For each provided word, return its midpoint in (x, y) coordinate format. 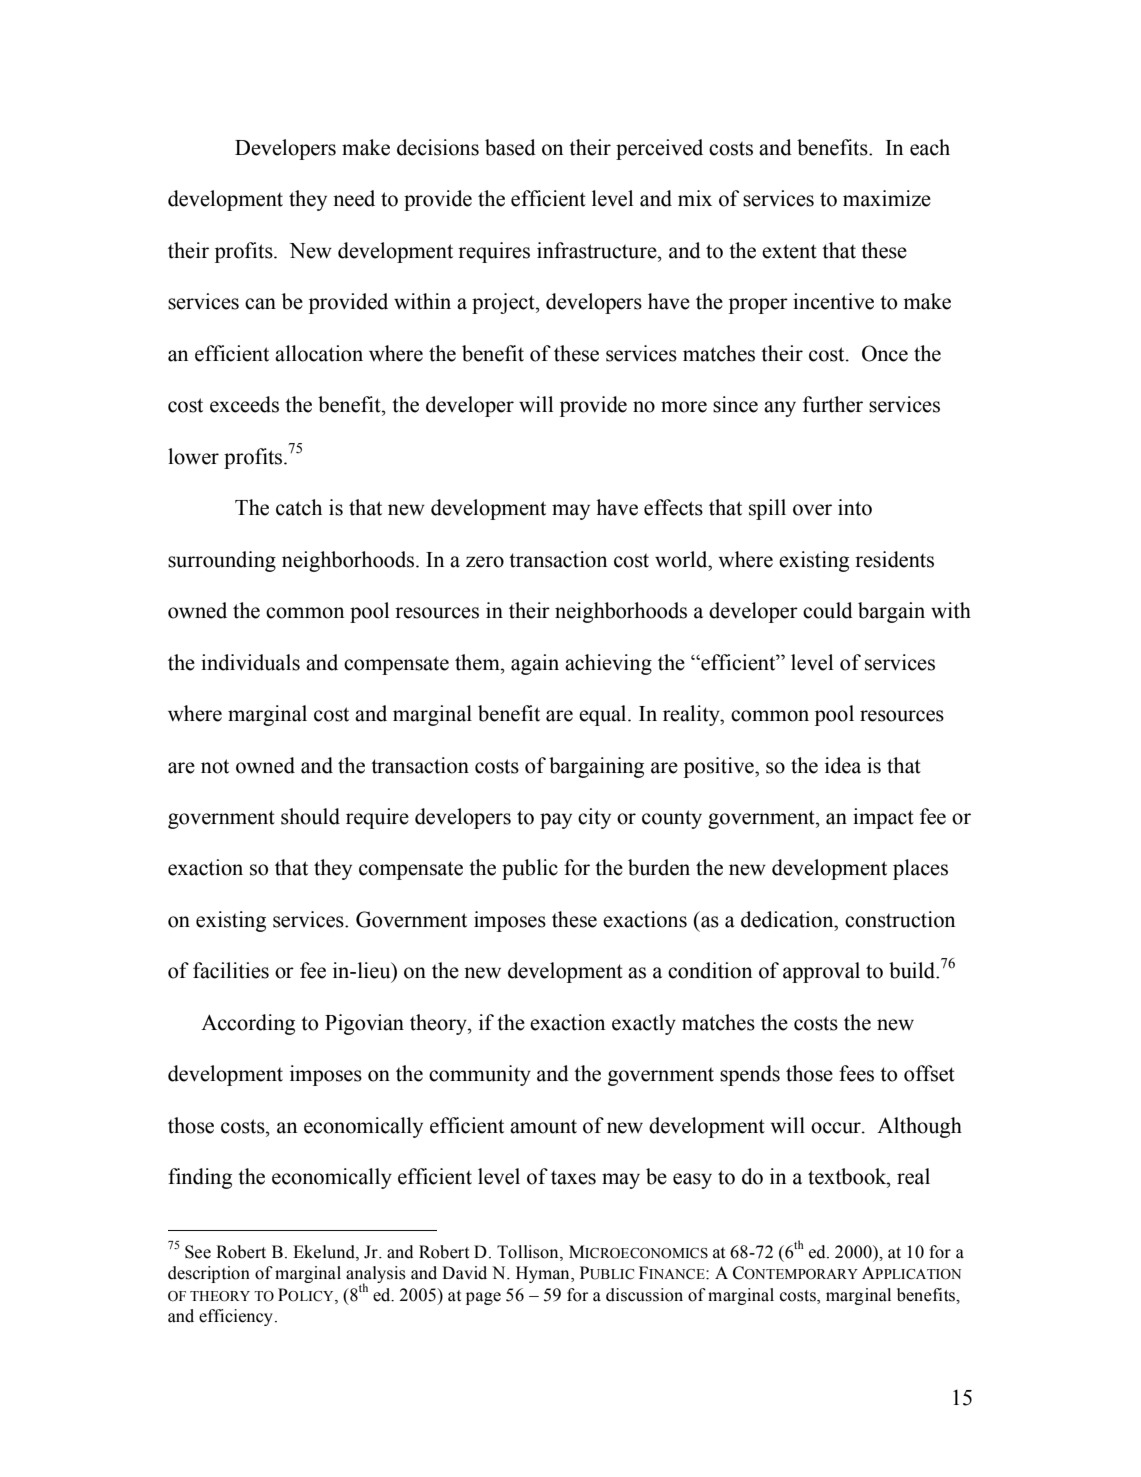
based (510, 147)
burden (659, 867)
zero (485, 562)
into (855, 507)
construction (900, 919)
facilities (231, 970)
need (354, 198)
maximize (887, 198)
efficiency (237, 1317)
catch (299, 507)
